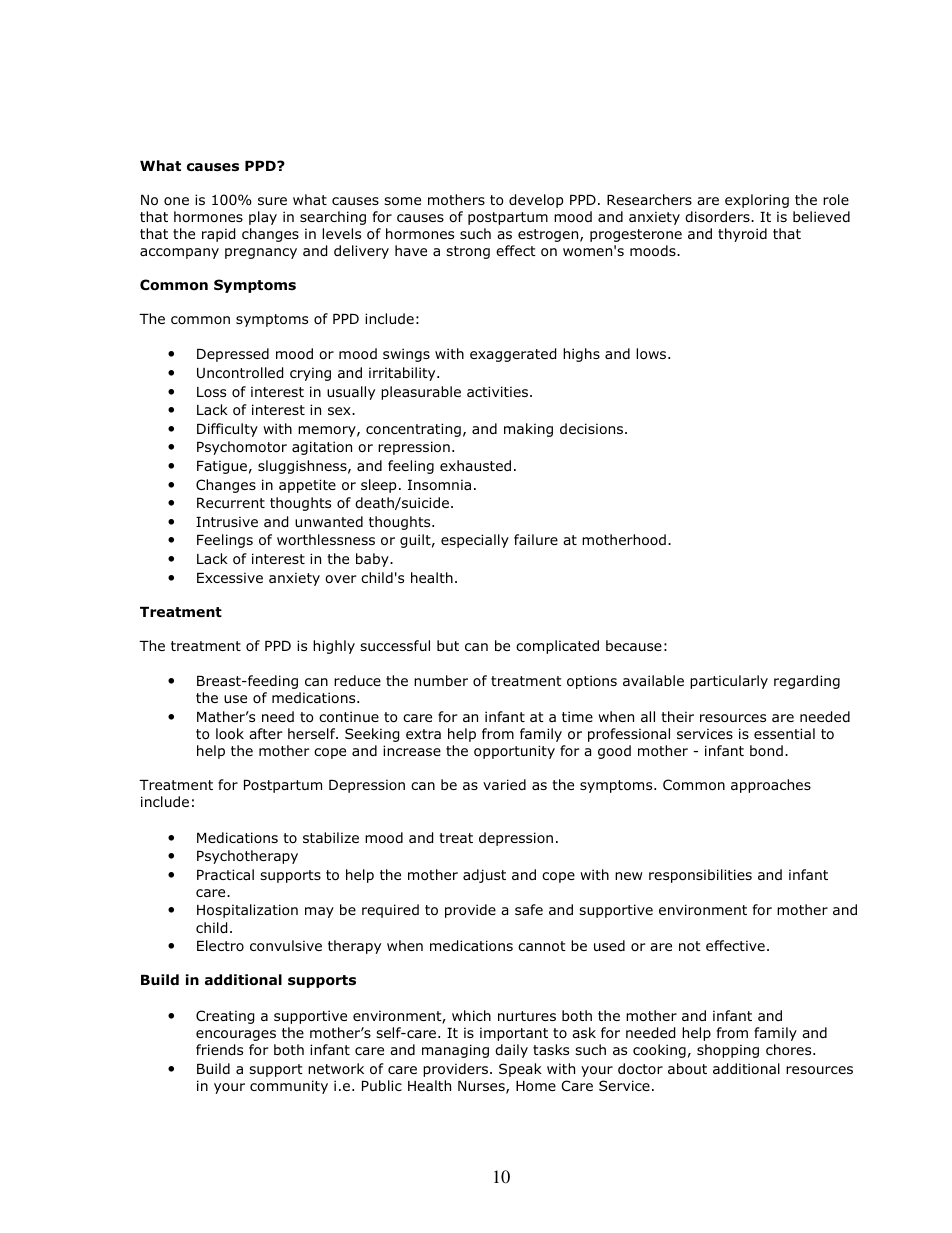  Describe the element at coordinates (263, 218) in the image. I see `play` at that location.
